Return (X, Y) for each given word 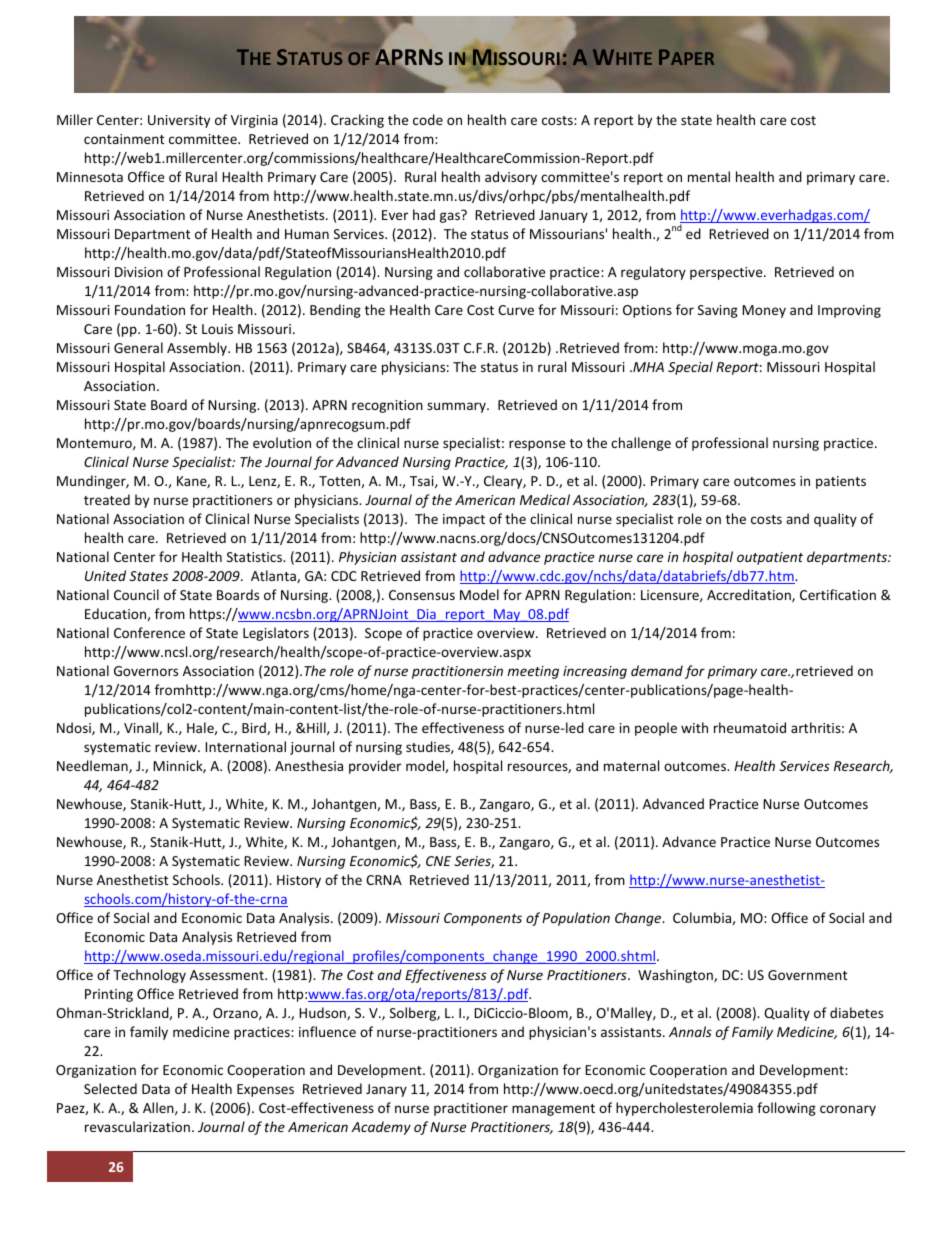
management (553, 1110)
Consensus (422, 595)
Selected (110, 1088)
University (179, 121)
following (786, 1109)
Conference (149, 632)
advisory (511, 178)
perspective (727, 273)
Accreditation (750, 595)
